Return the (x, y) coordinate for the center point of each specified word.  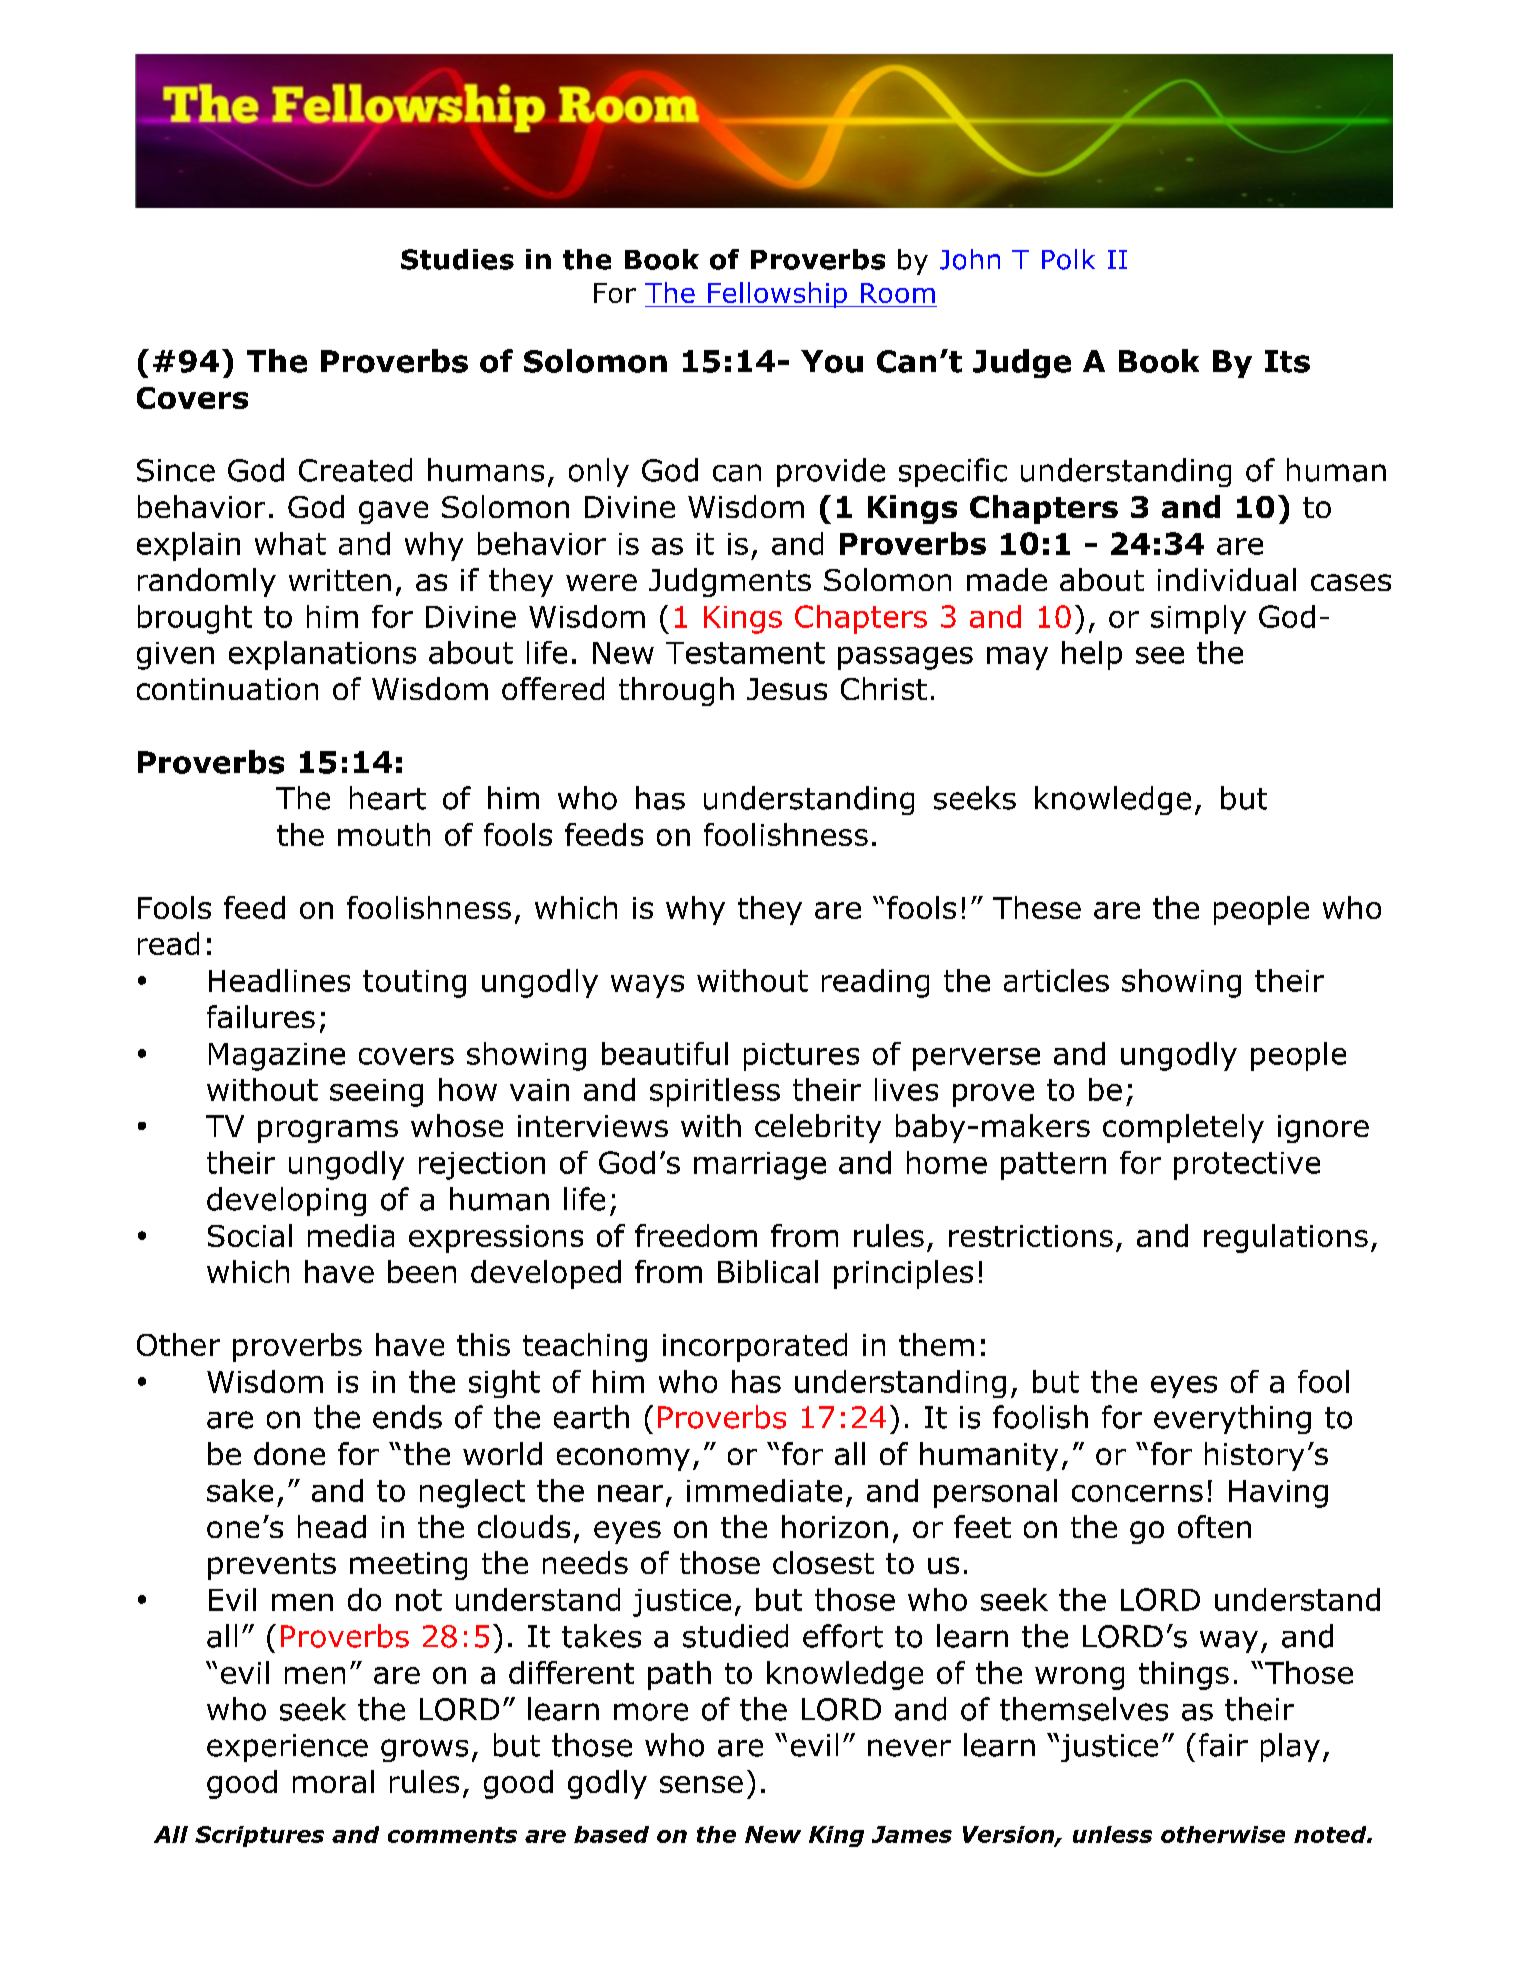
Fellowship (777, 295)
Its (1287, 361)
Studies (457, 259)
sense (701, 1784)
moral (333, 1781)
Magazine (277, 1057)
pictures (801, 1057)
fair (1223, 1745)
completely (1183, 1128)
